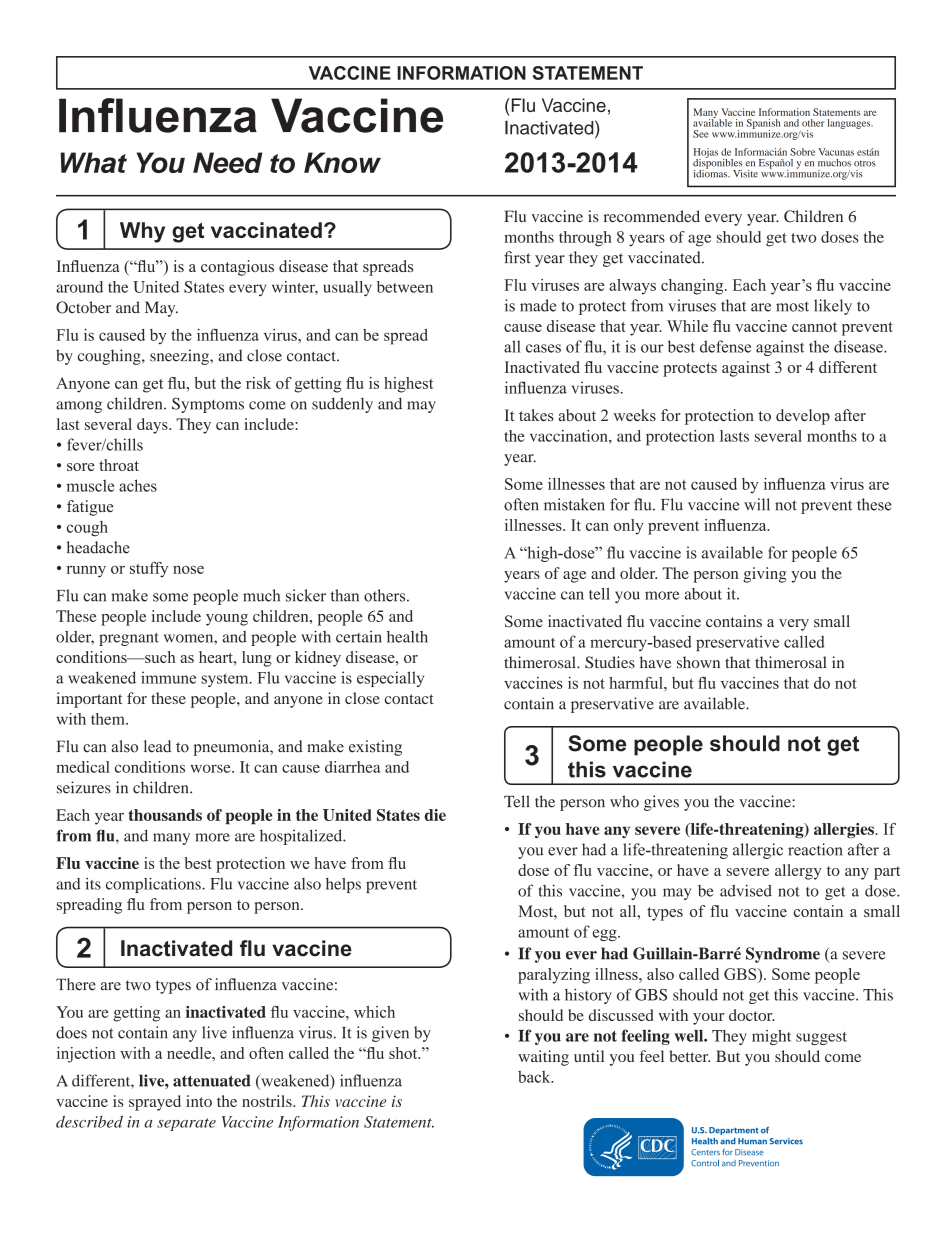 The height and width of the page is (1233, 952). What do you see at coordinates (142, 232) in the page?
I see `Why` at bounding box center [142, 232].
